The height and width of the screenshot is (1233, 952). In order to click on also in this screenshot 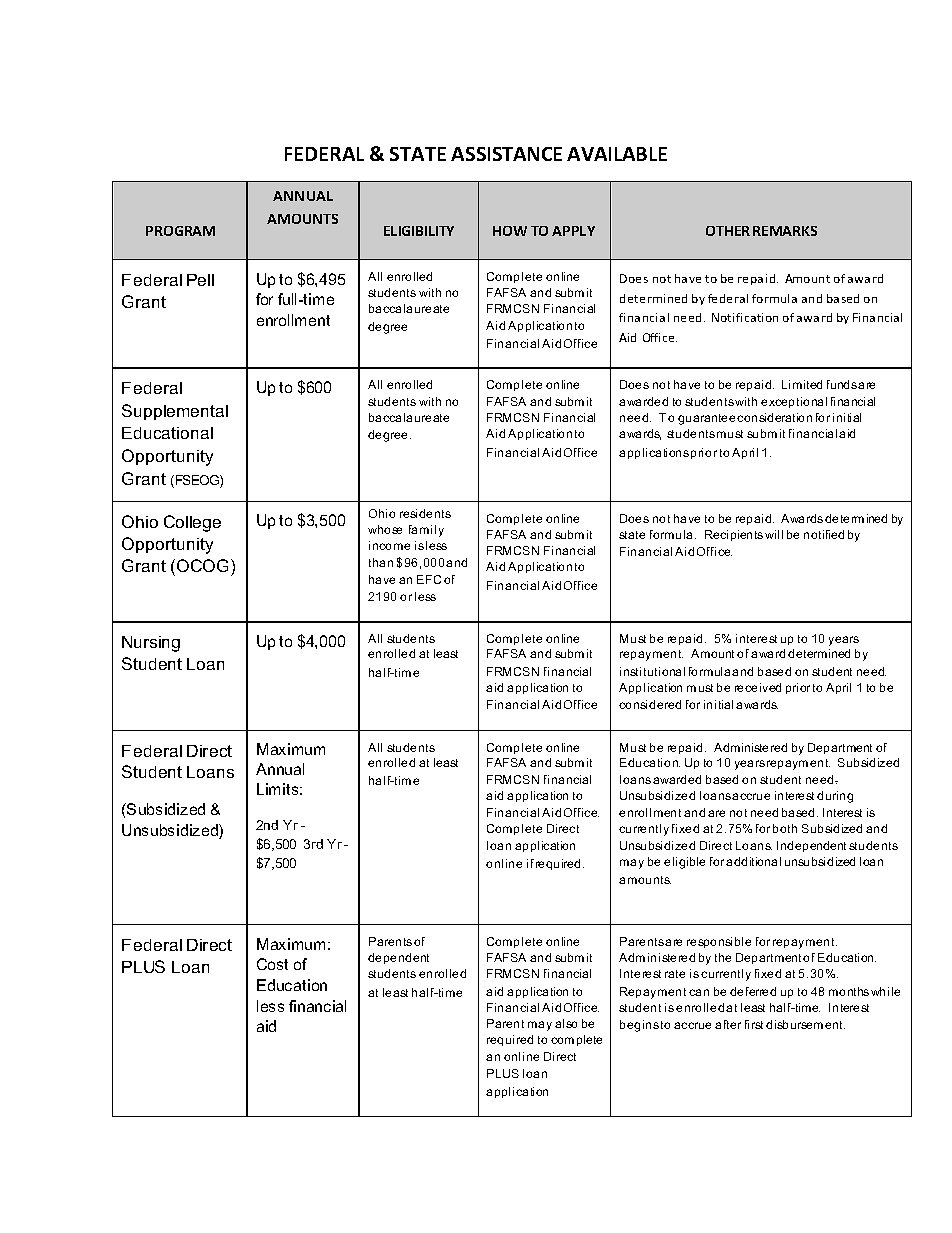, I will do `click(566, 1023)`.
